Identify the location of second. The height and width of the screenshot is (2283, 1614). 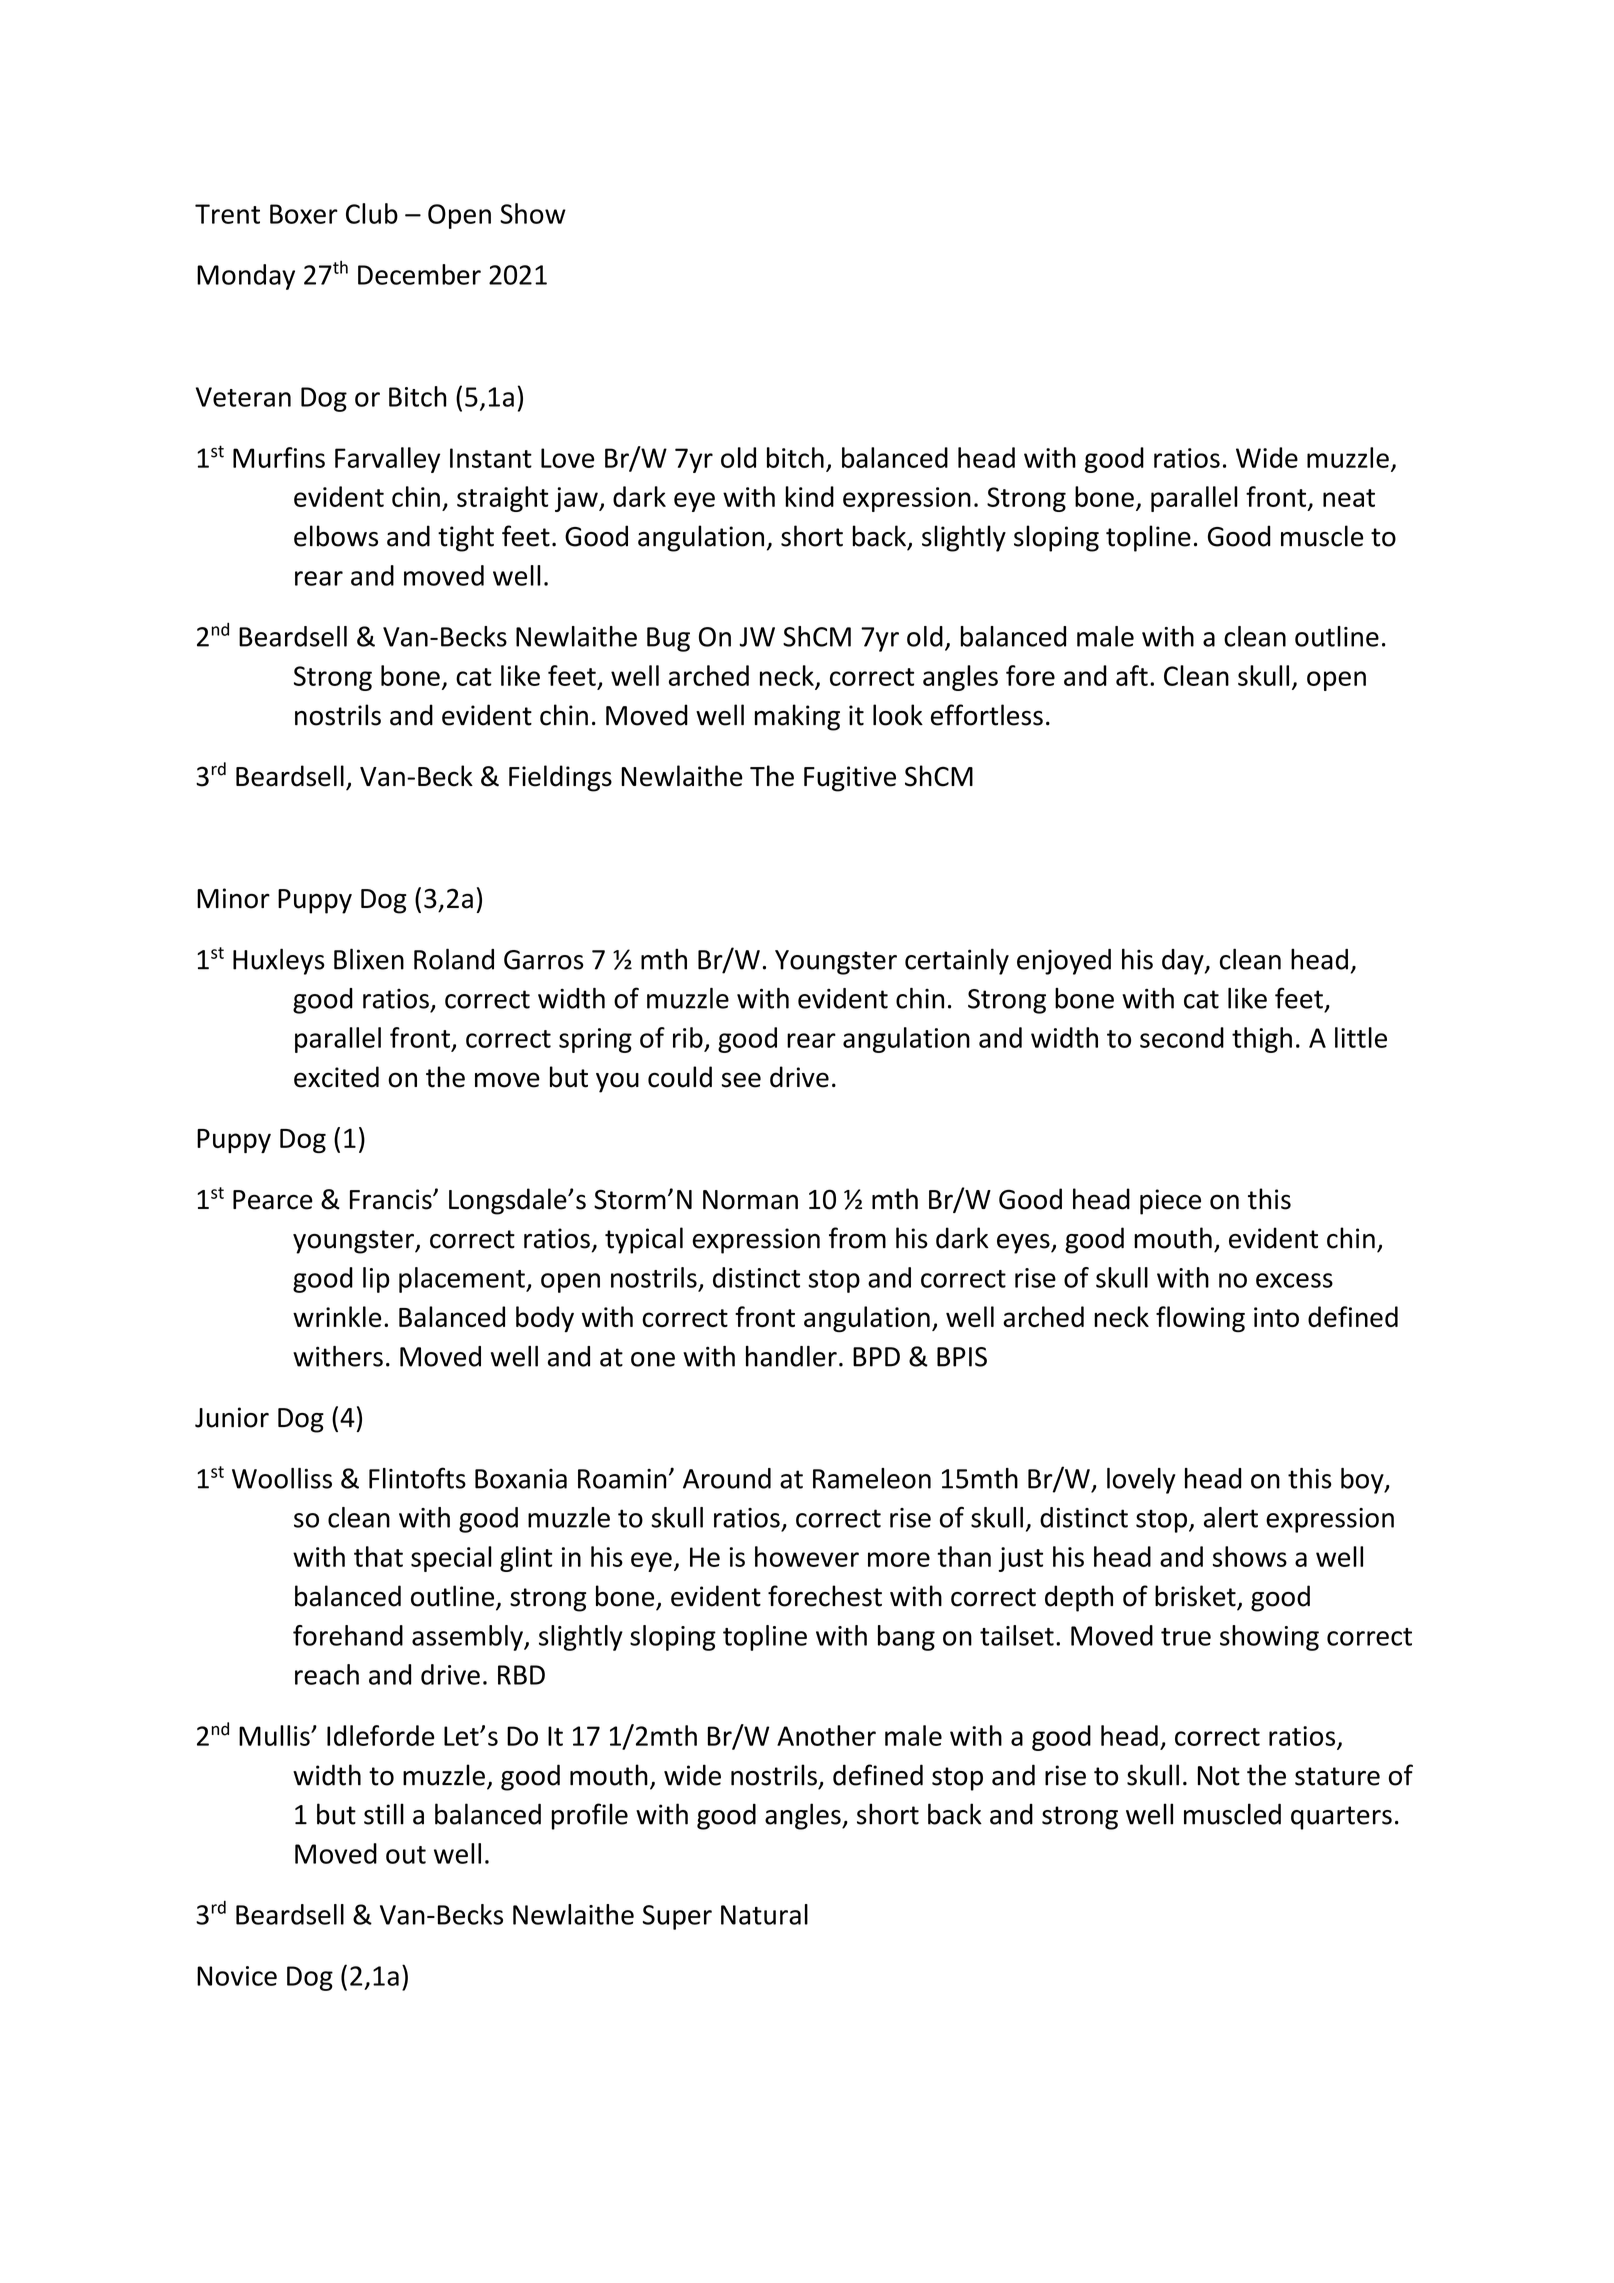
(1182, 1037).
